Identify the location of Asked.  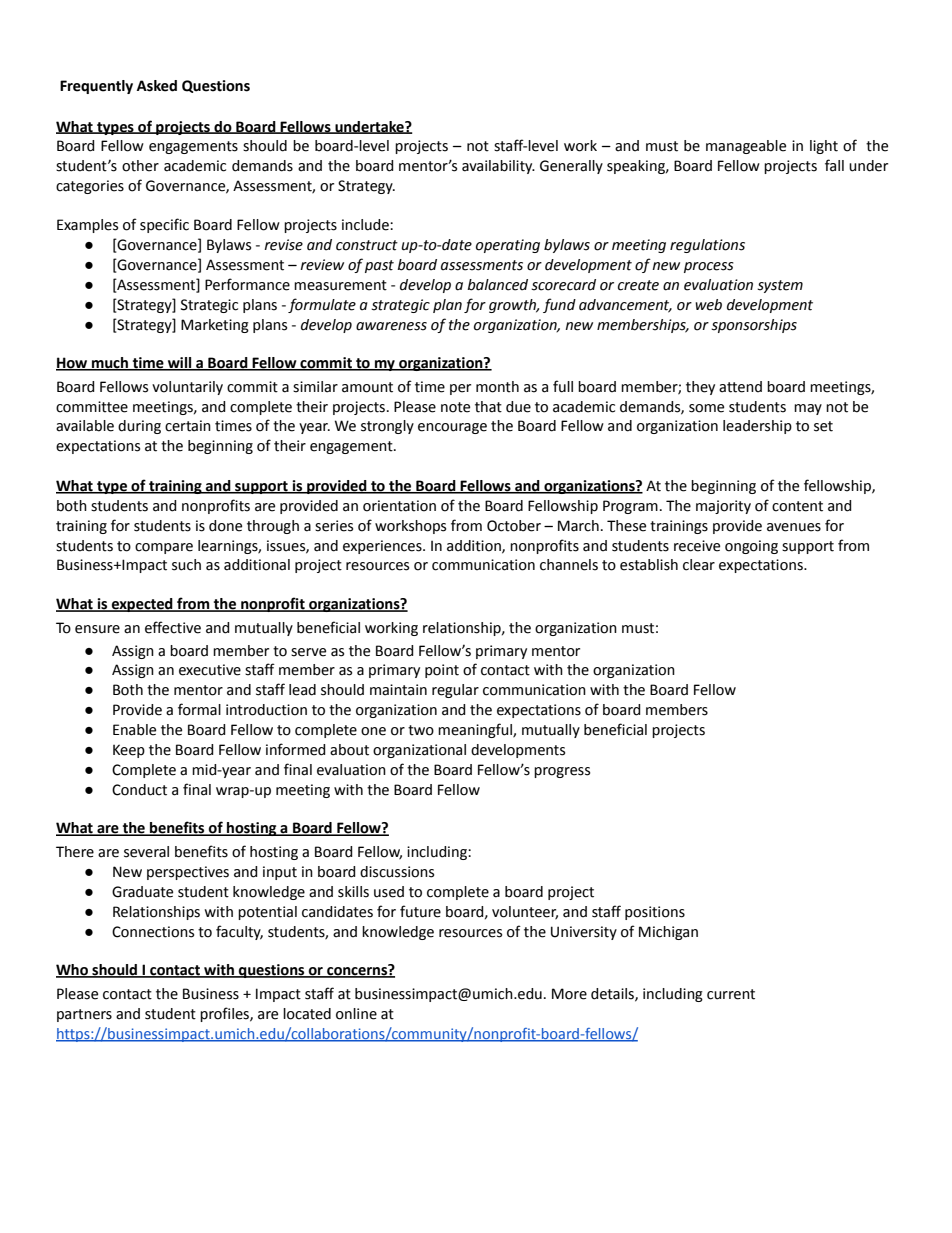
(157, 86).
